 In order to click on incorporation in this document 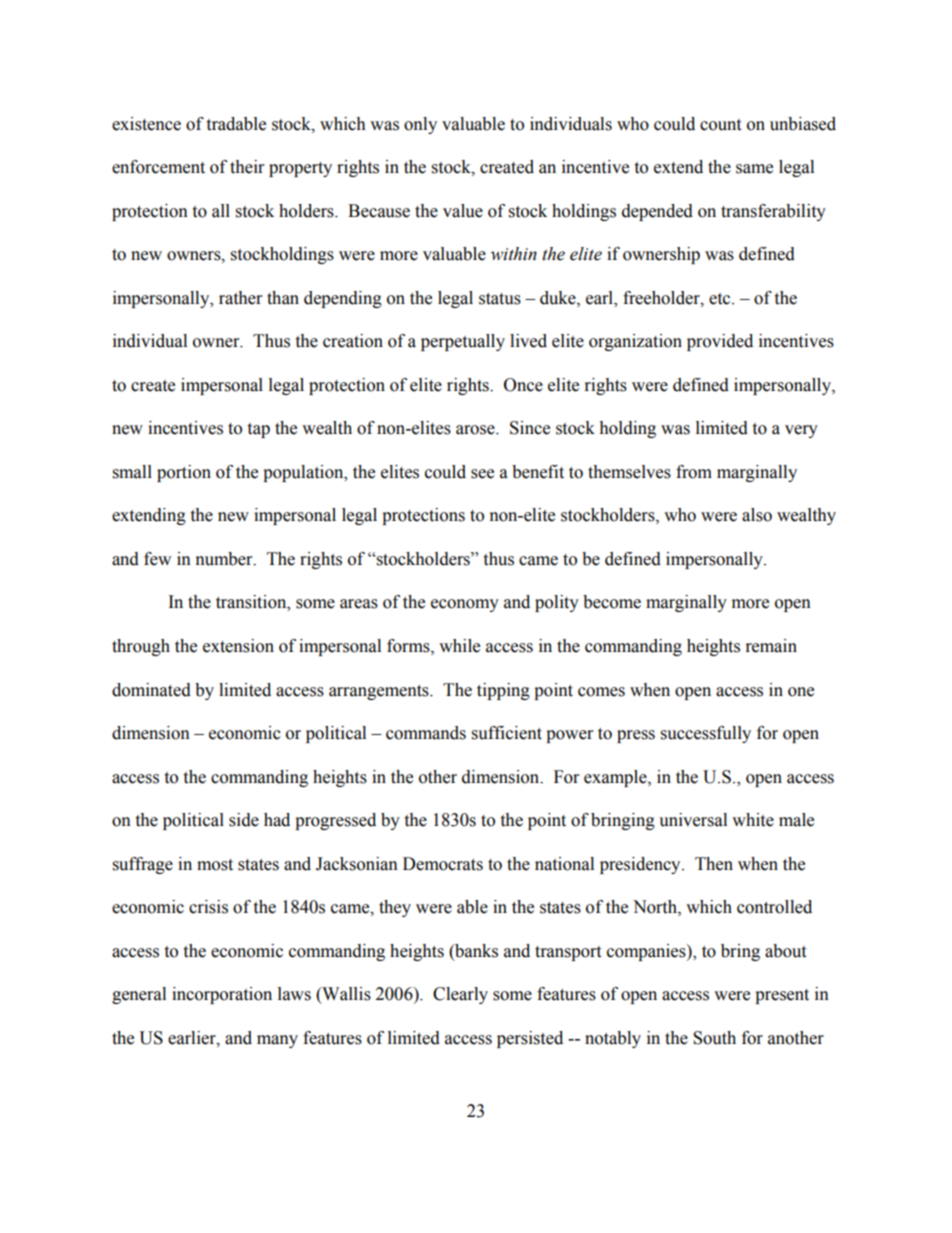, I will do `click(222, 995)`.
